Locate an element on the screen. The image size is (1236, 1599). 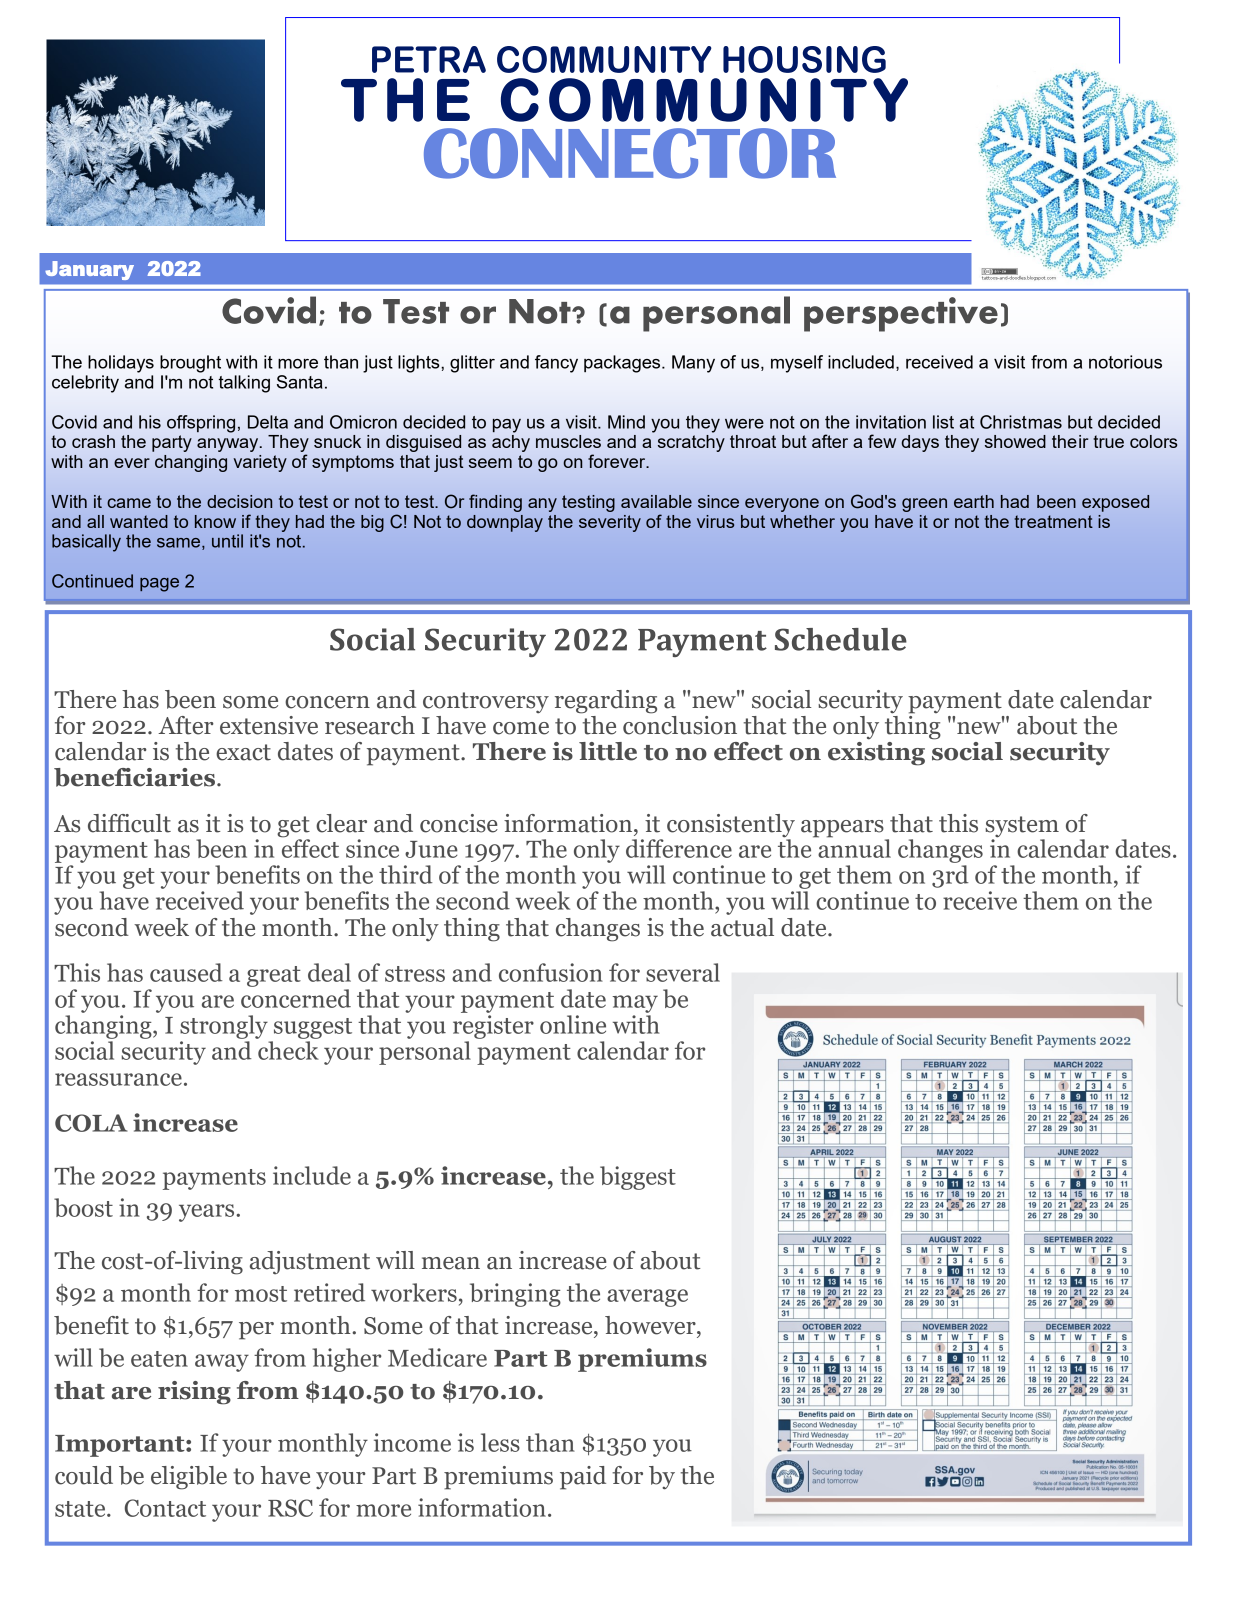
difference is located at coordinates (679, 848).
